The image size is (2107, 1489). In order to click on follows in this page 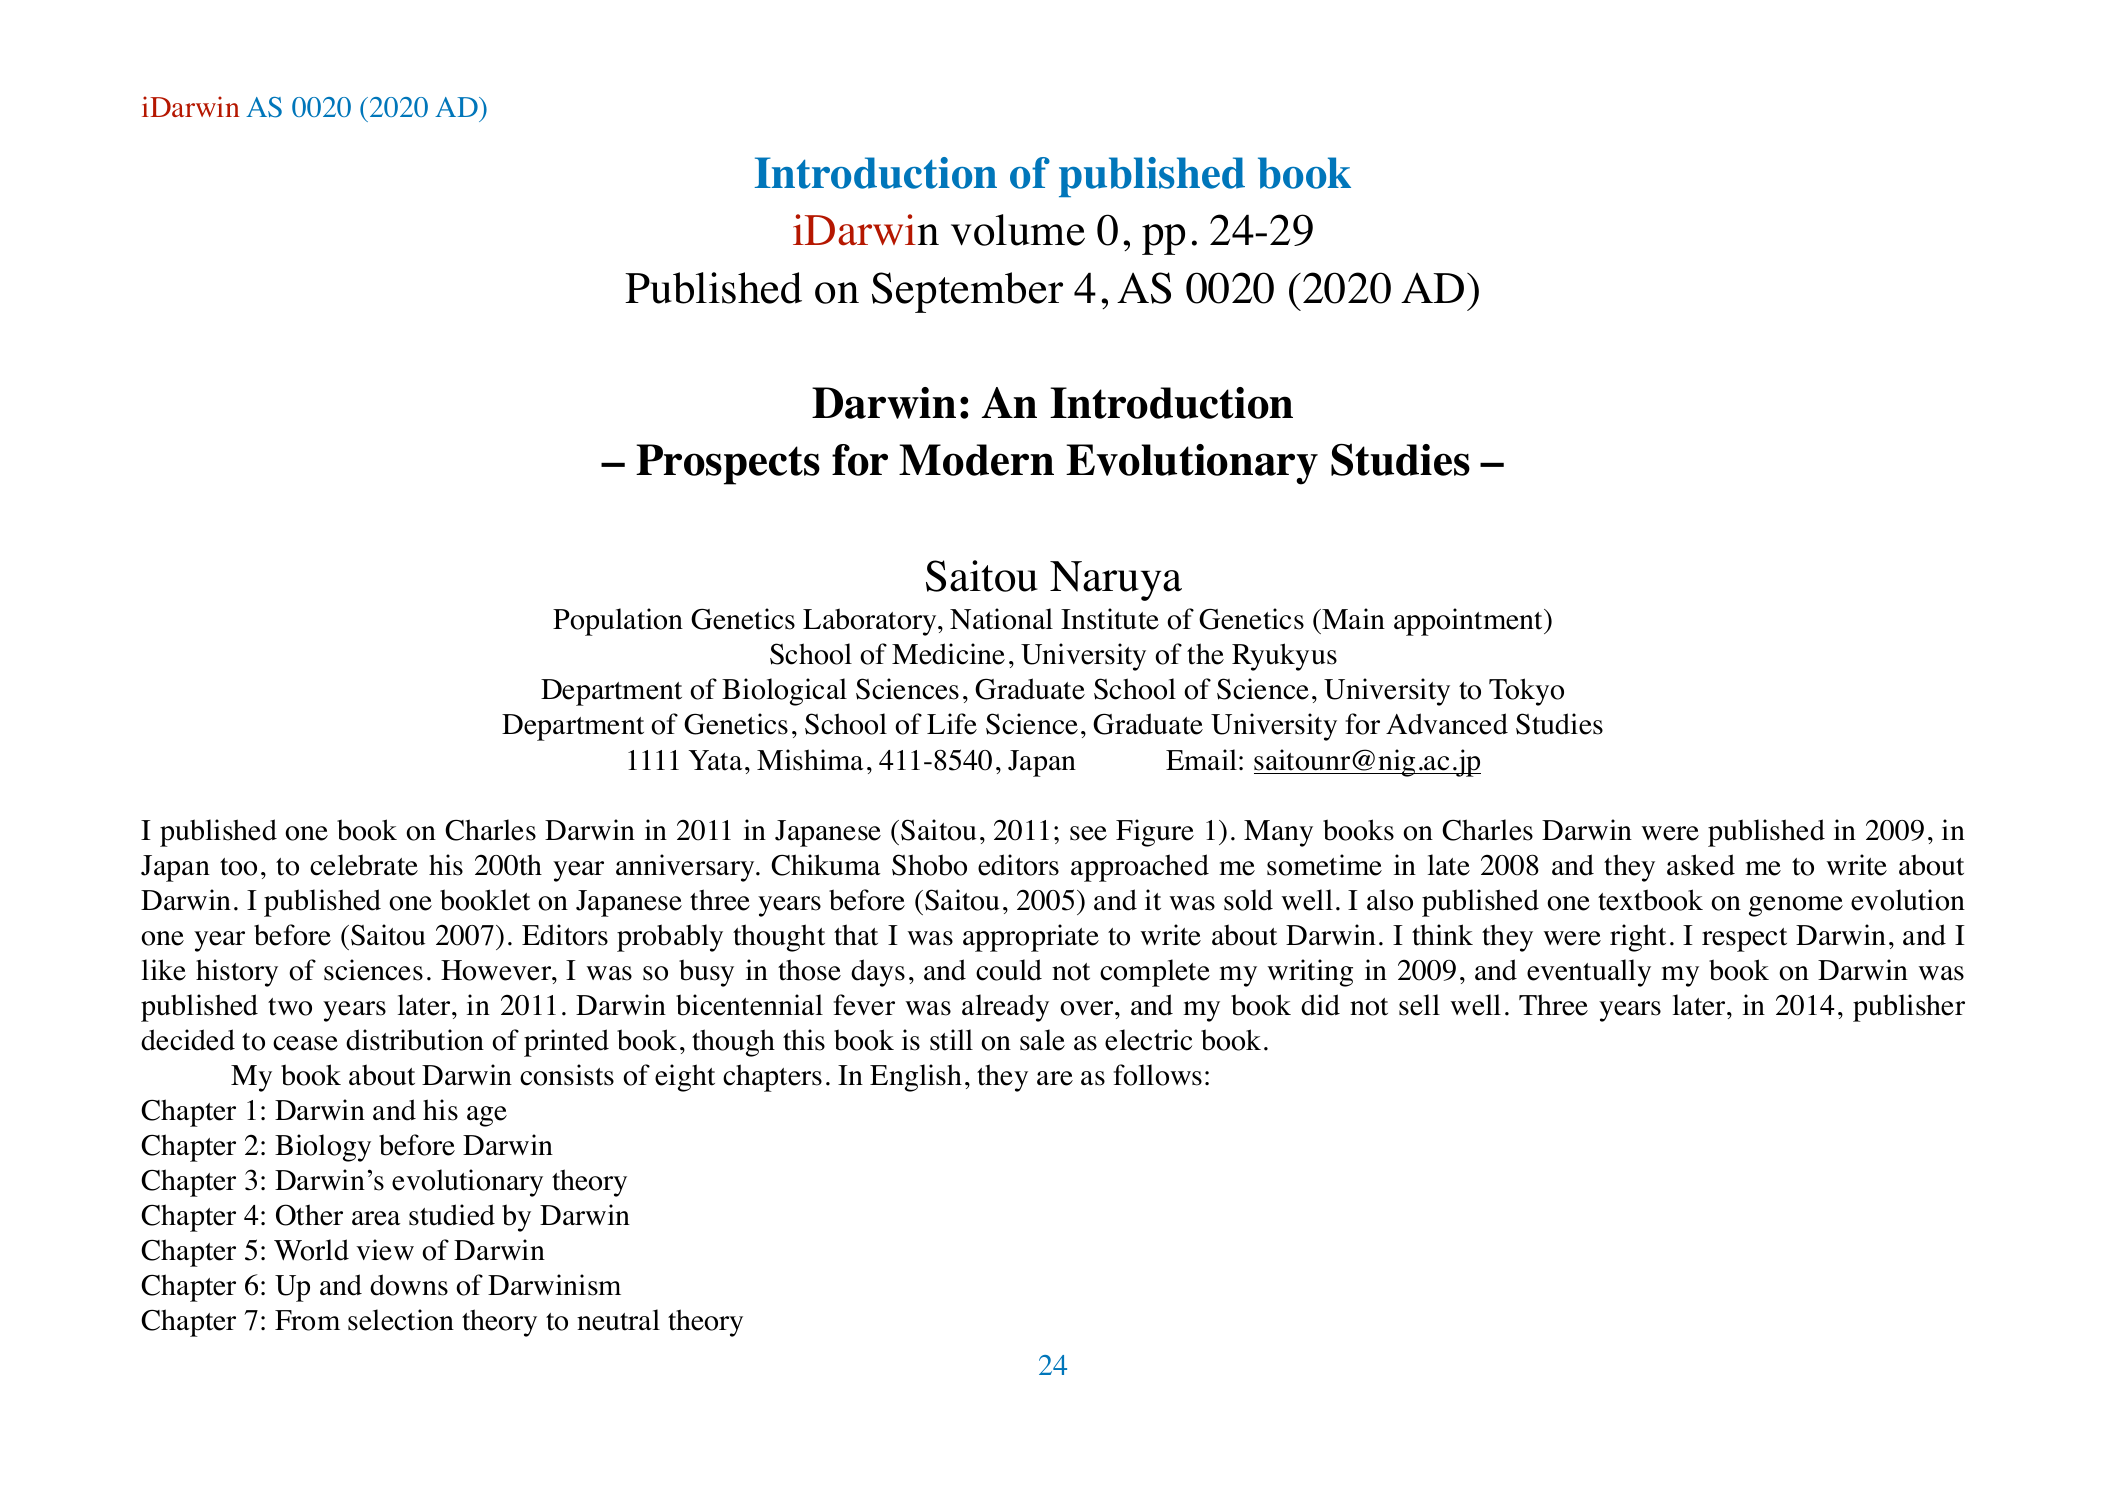, I will do `click(1157, 1075)`.
